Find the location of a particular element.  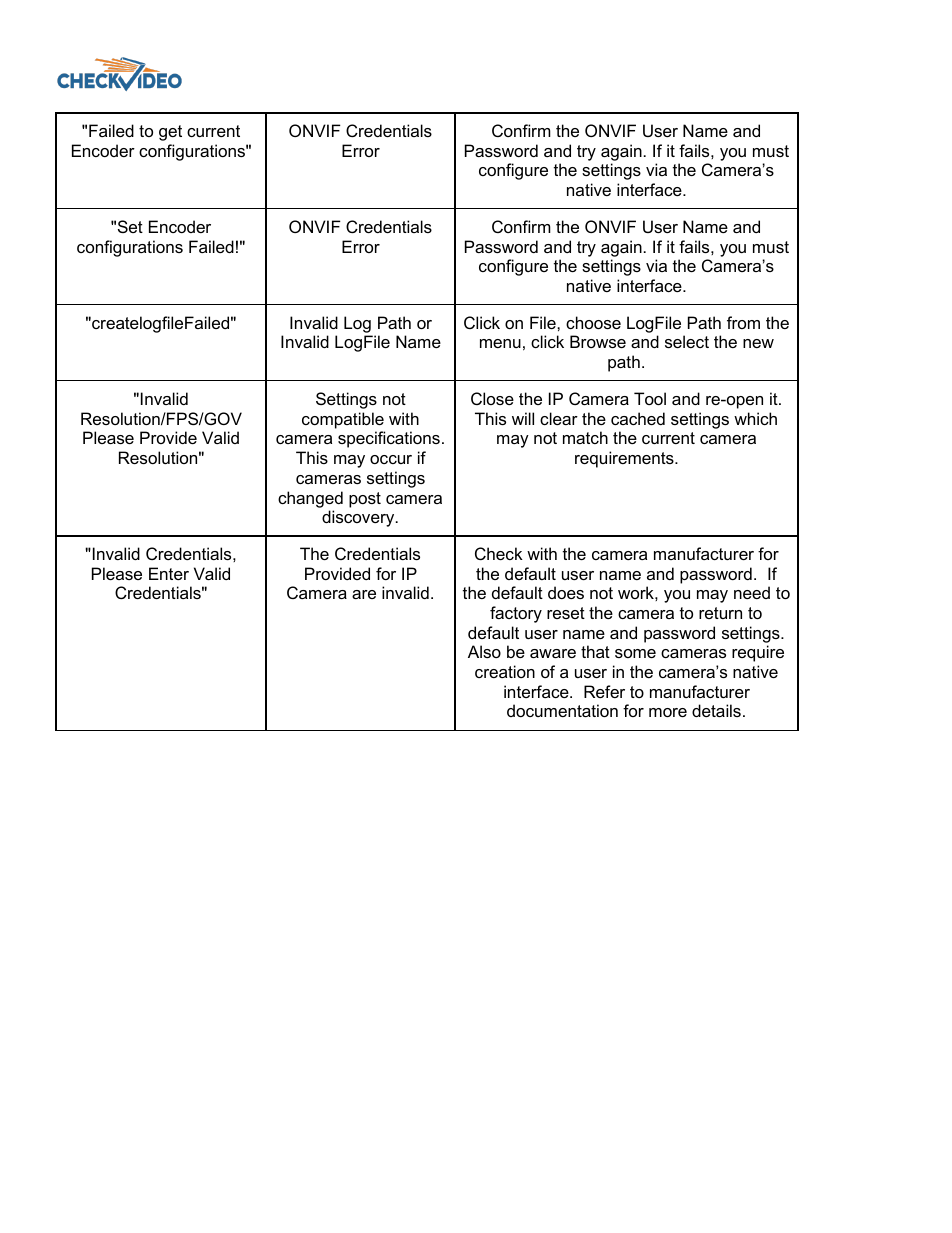

cached is located at coordinates (638, 418).
